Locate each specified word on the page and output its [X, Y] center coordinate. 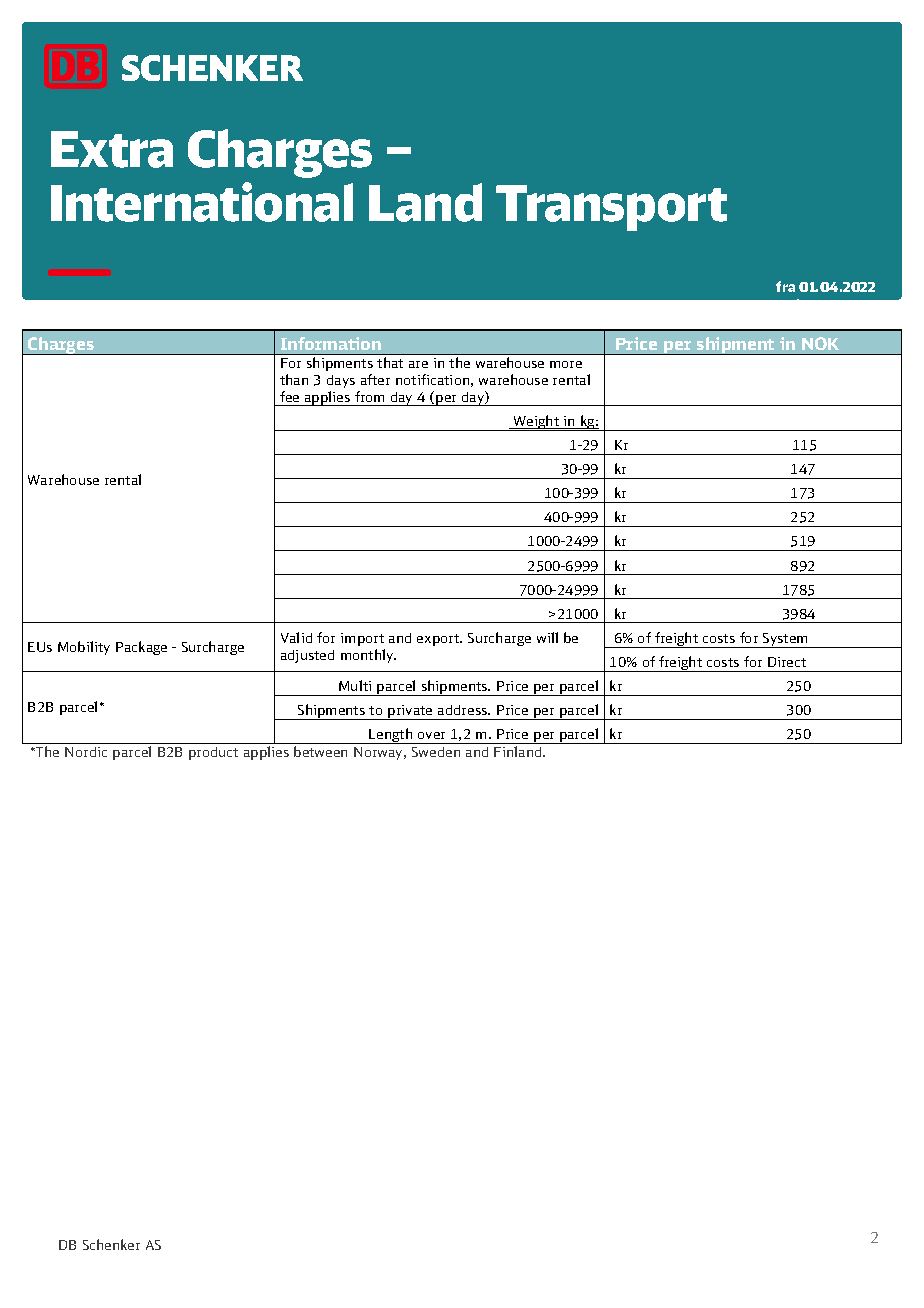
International [202, 202]
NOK [820, 343]
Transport [611, 208]
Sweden [436, 752]
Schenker [111, 1244]
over [431, 735]
